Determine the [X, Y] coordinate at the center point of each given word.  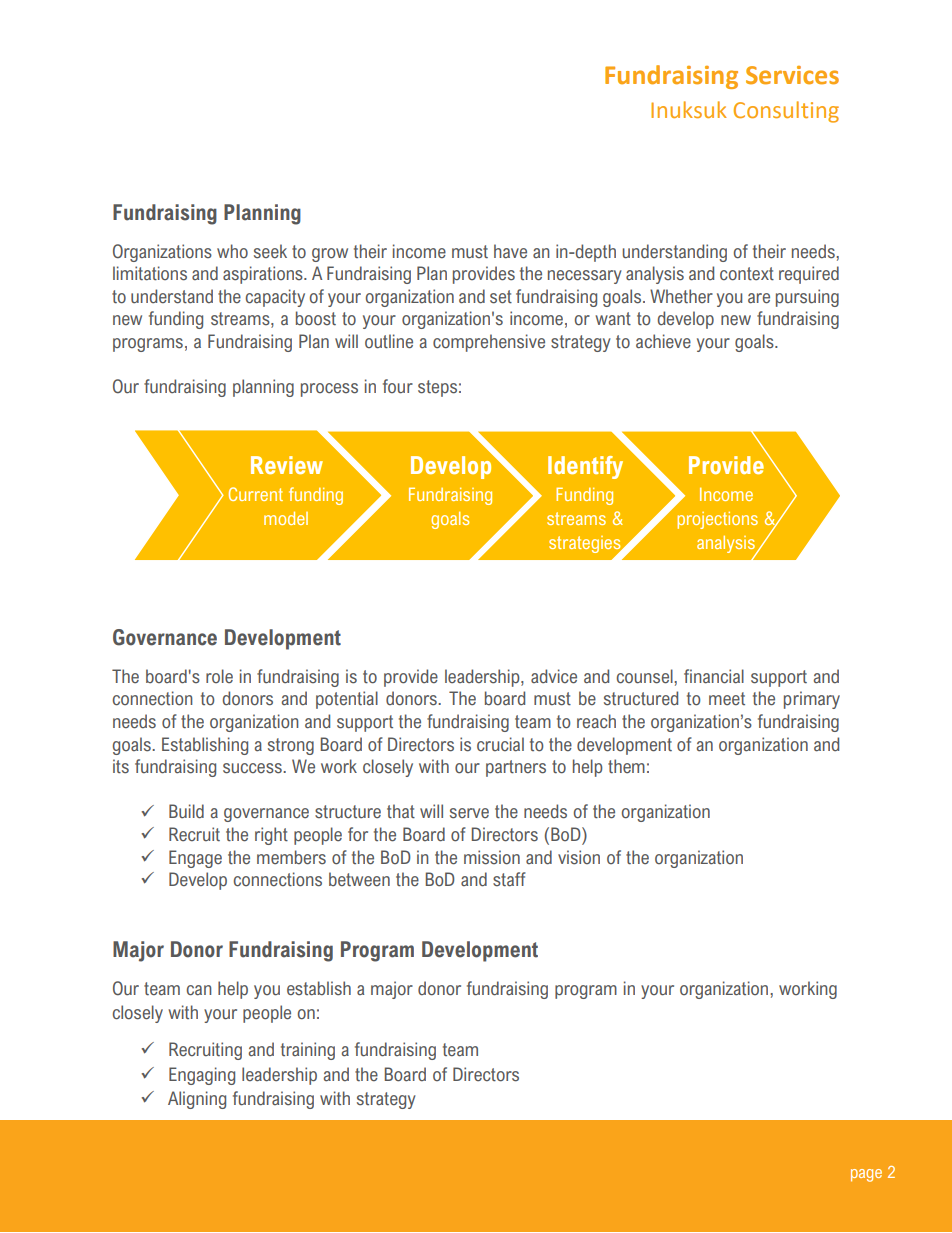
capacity [275, 298]
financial [714, 676]
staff [509, 879]
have [510, 251]
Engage [195, 859]
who [232, 251]
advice [554, 676]
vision [579, 857]
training [308, 1051]
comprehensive [489, 343]
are [759, 298]
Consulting [786, 112]
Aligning [197, 1100]
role [219, 676]
